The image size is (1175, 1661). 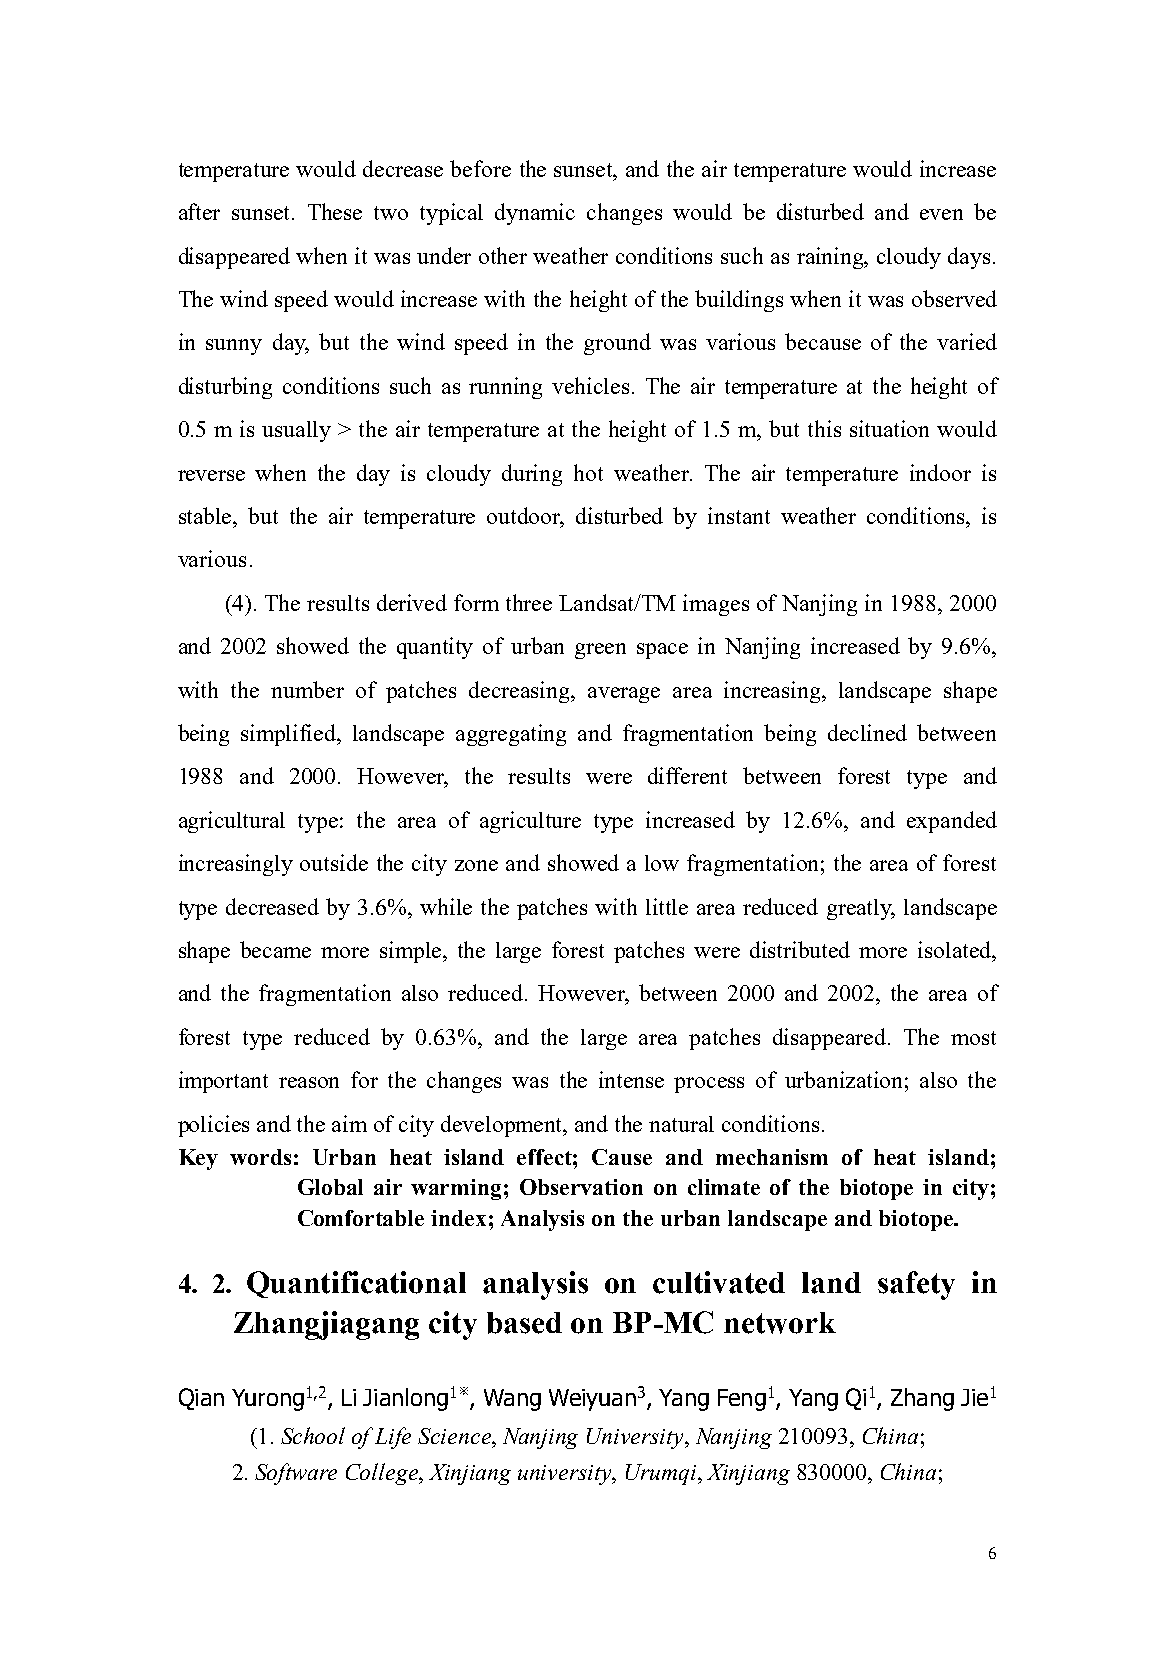 I want to click on dynamic, so click(x=535, y=214).
